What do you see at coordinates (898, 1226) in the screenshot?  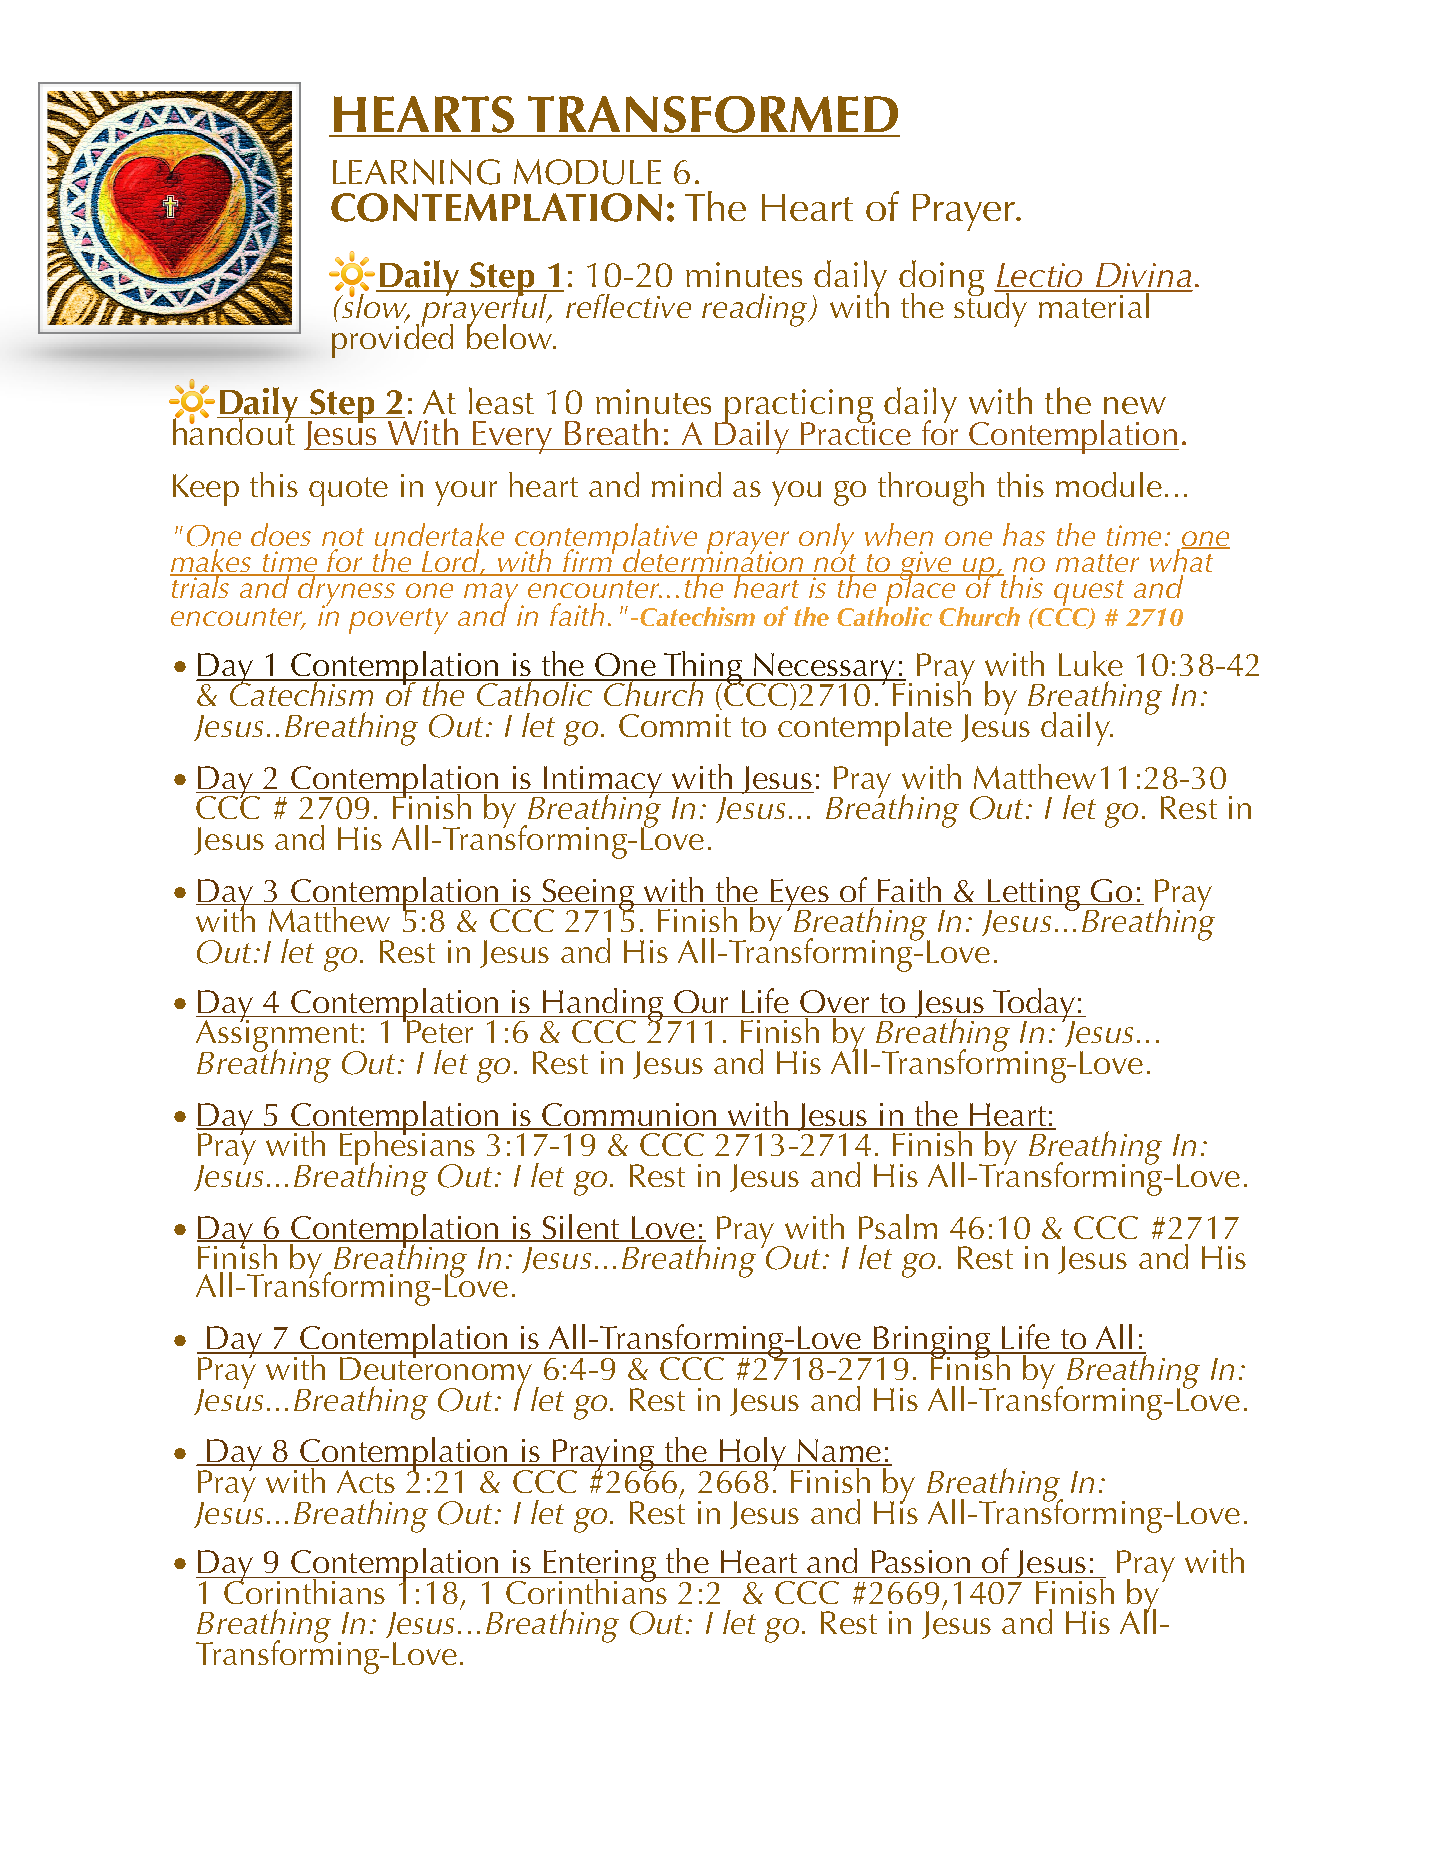 I see `Psalm` at bounding box center [898, 1226].
